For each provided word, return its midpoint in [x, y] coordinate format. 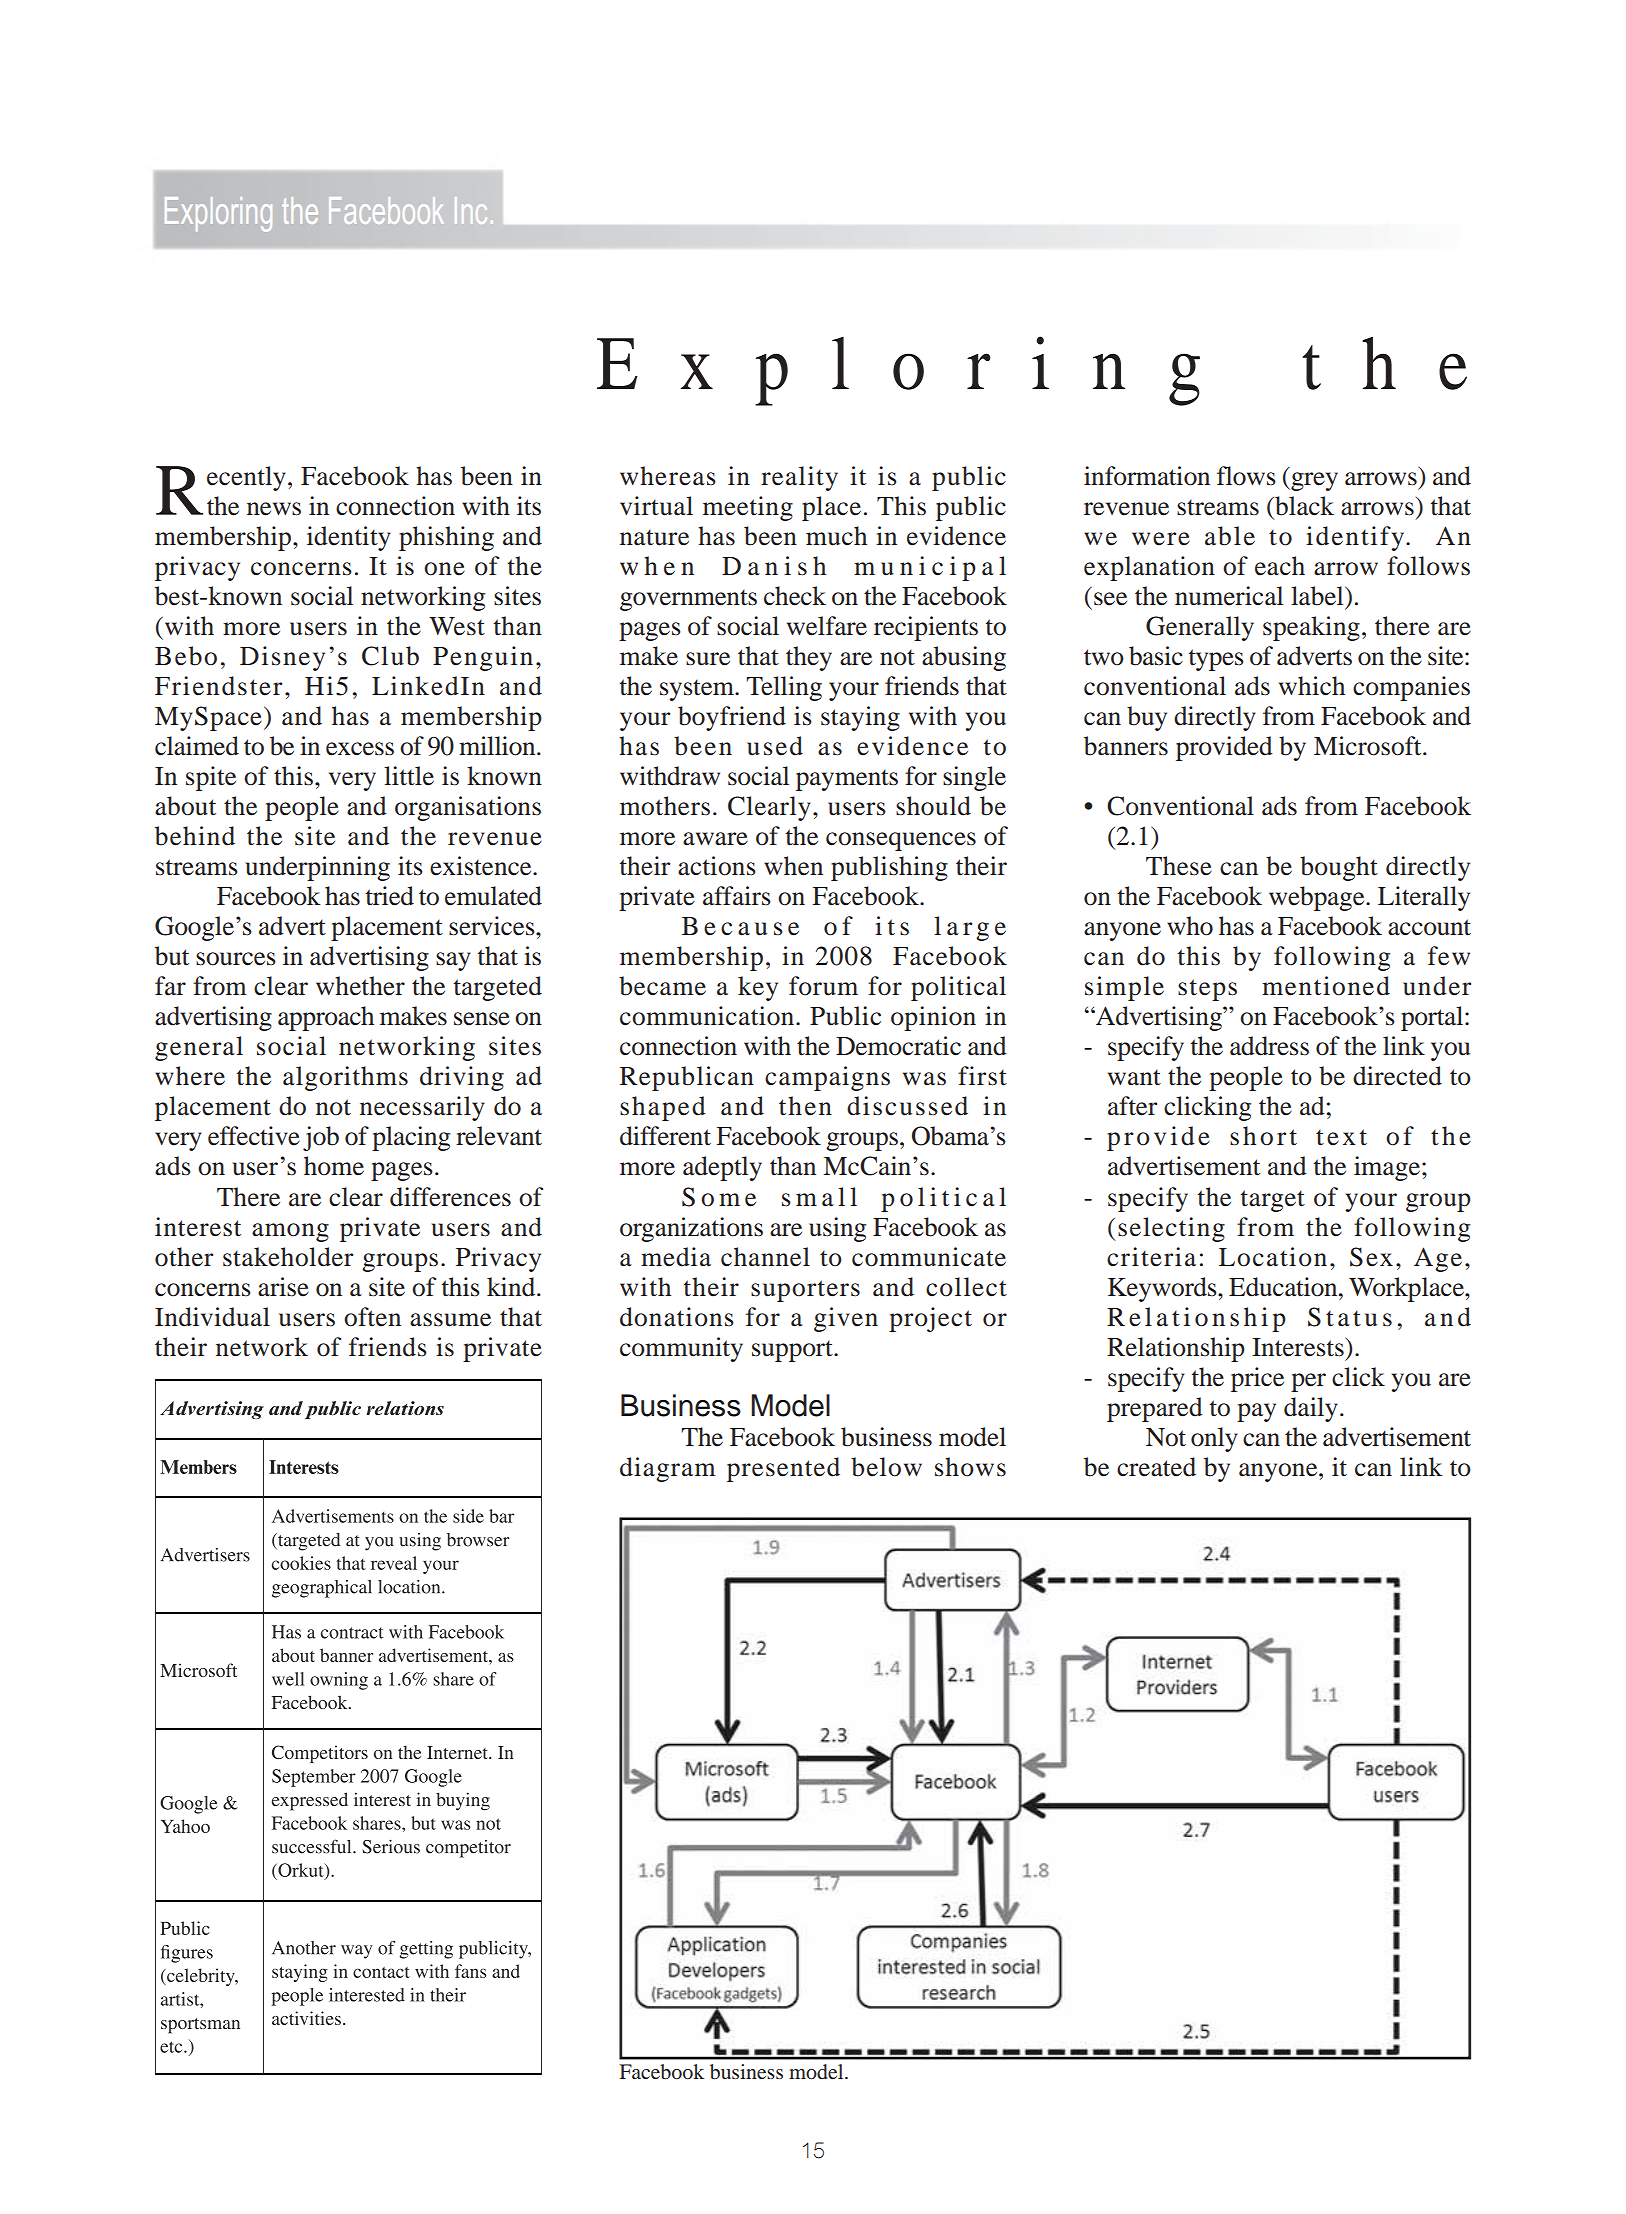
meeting [748, 508]
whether [360, 986]
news [274, 509]
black [1303, 506]
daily [1311, 1409]
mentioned [1326, 986]
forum [823, 986]
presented [783, 1469]
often [372, 1317]
